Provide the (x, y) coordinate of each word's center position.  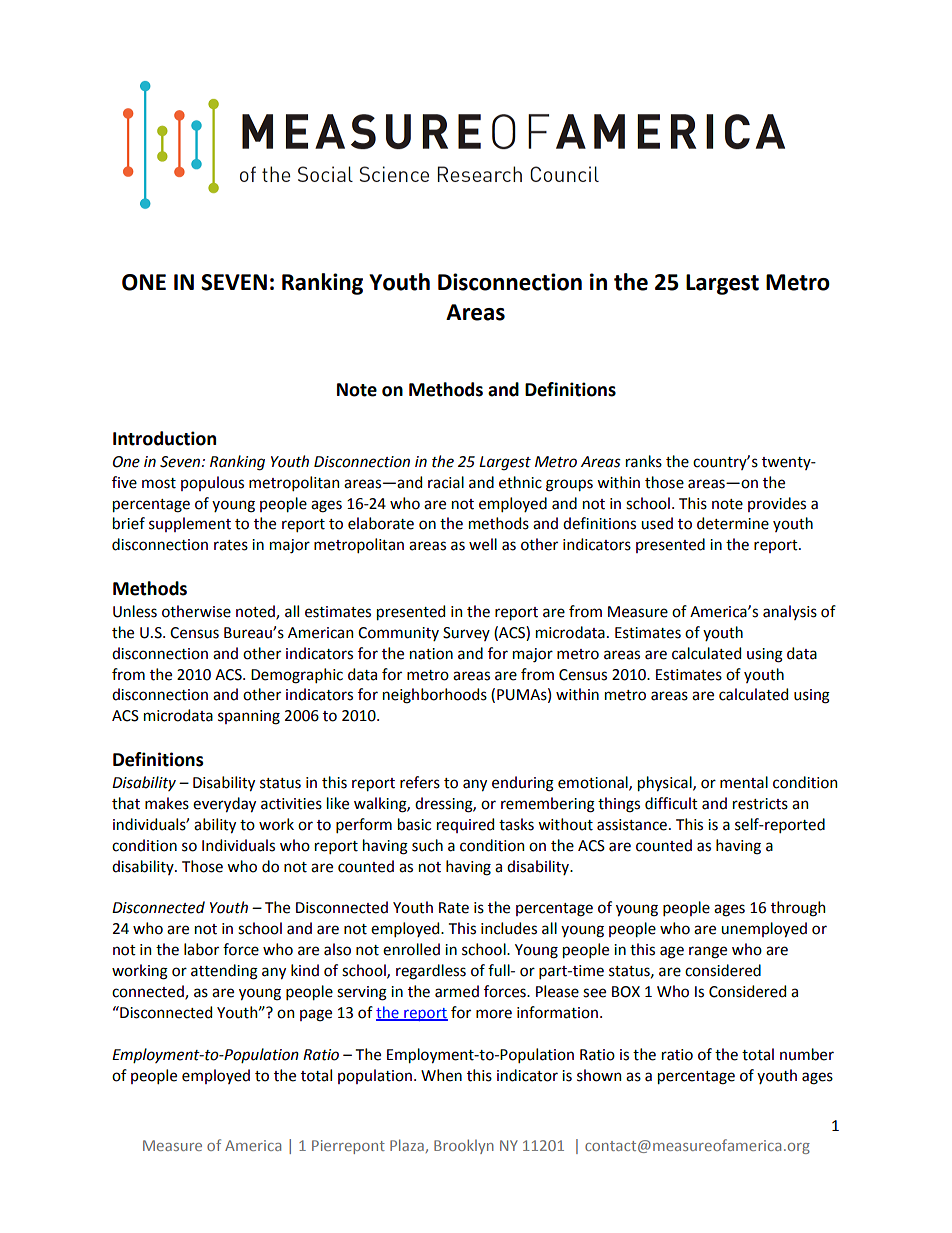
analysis (790, 612)
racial (446, 482)
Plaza (407, 1145)
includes (509, 928)
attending (224, 972)
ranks (644, 461)
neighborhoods (435, 696)
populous (212, 483)
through (798, 909)
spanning (249, 717)
